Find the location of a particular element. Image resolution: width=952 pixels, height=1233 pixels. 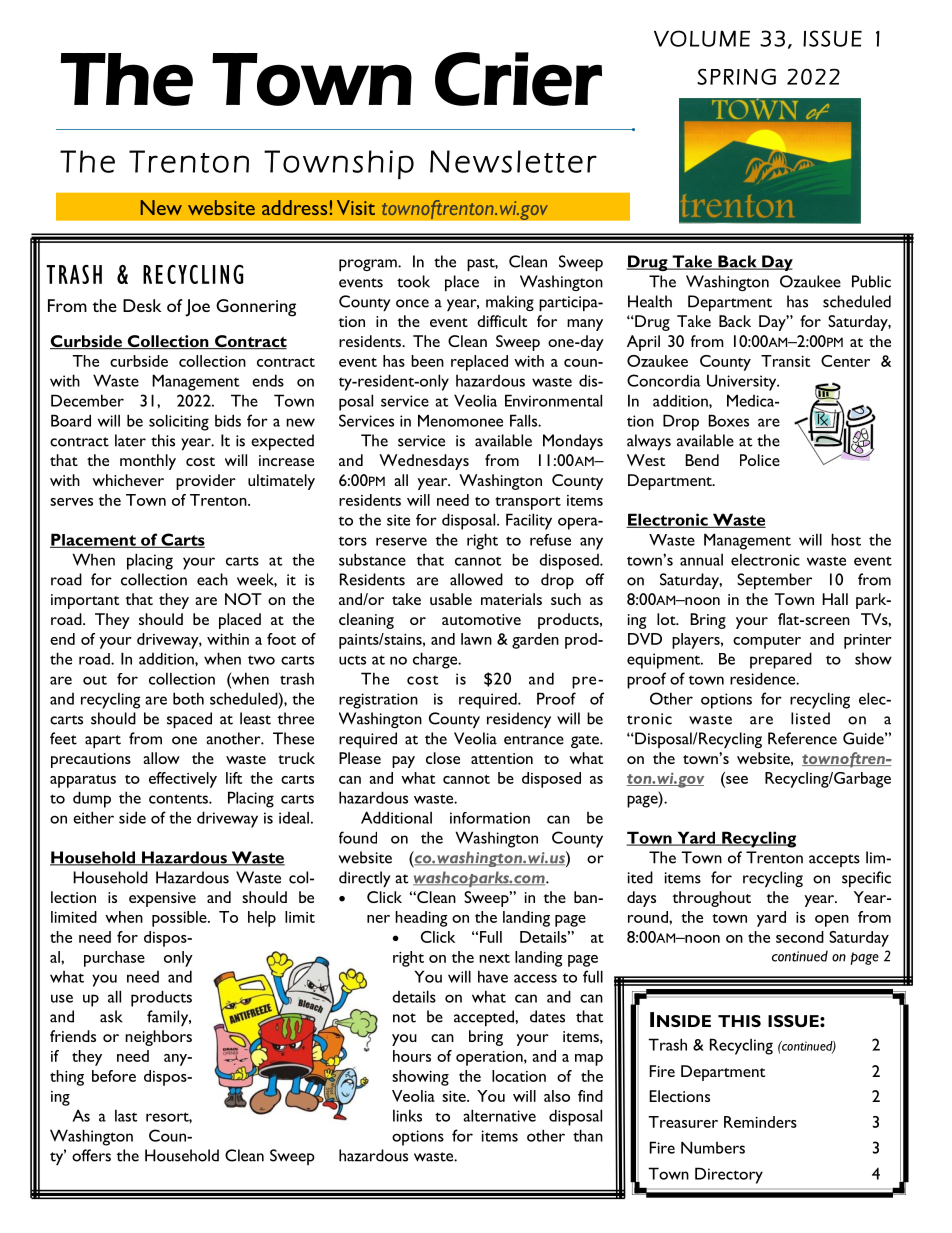

last is located at coordinates (126, 1115).
